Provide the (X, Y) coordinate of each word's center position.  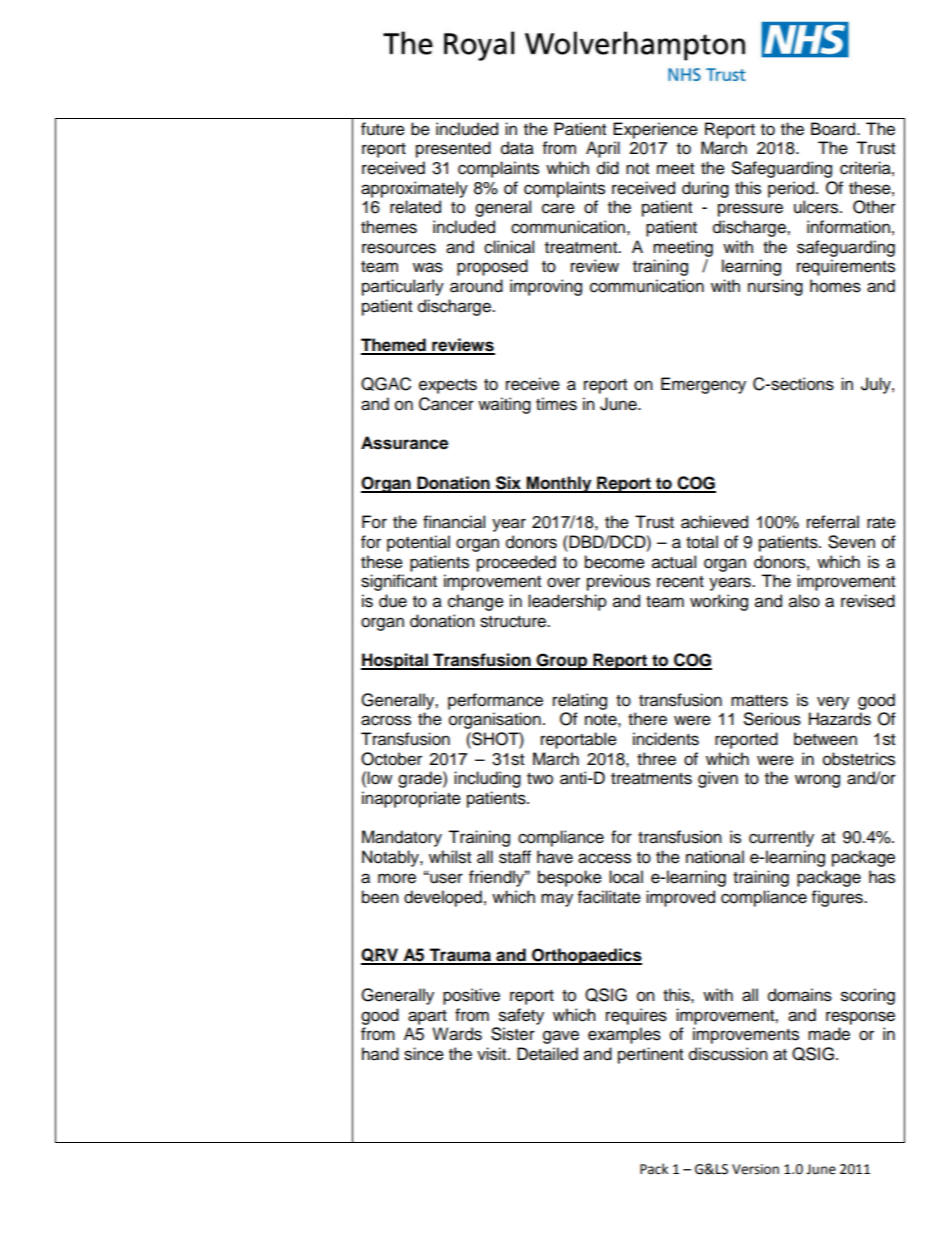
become (615, 562)
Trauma (460, 956)
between (825, 739)
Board (834, 129)
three (656, 759)
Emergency (703, 385)
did (608, 168)
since (424, 1054)
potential (418, 543)
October (391, 759)
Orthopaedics (586, 956)
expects (448, 386)
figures (838, 898)
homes (835, 286)
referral (833, 522)
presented (453, 149)
